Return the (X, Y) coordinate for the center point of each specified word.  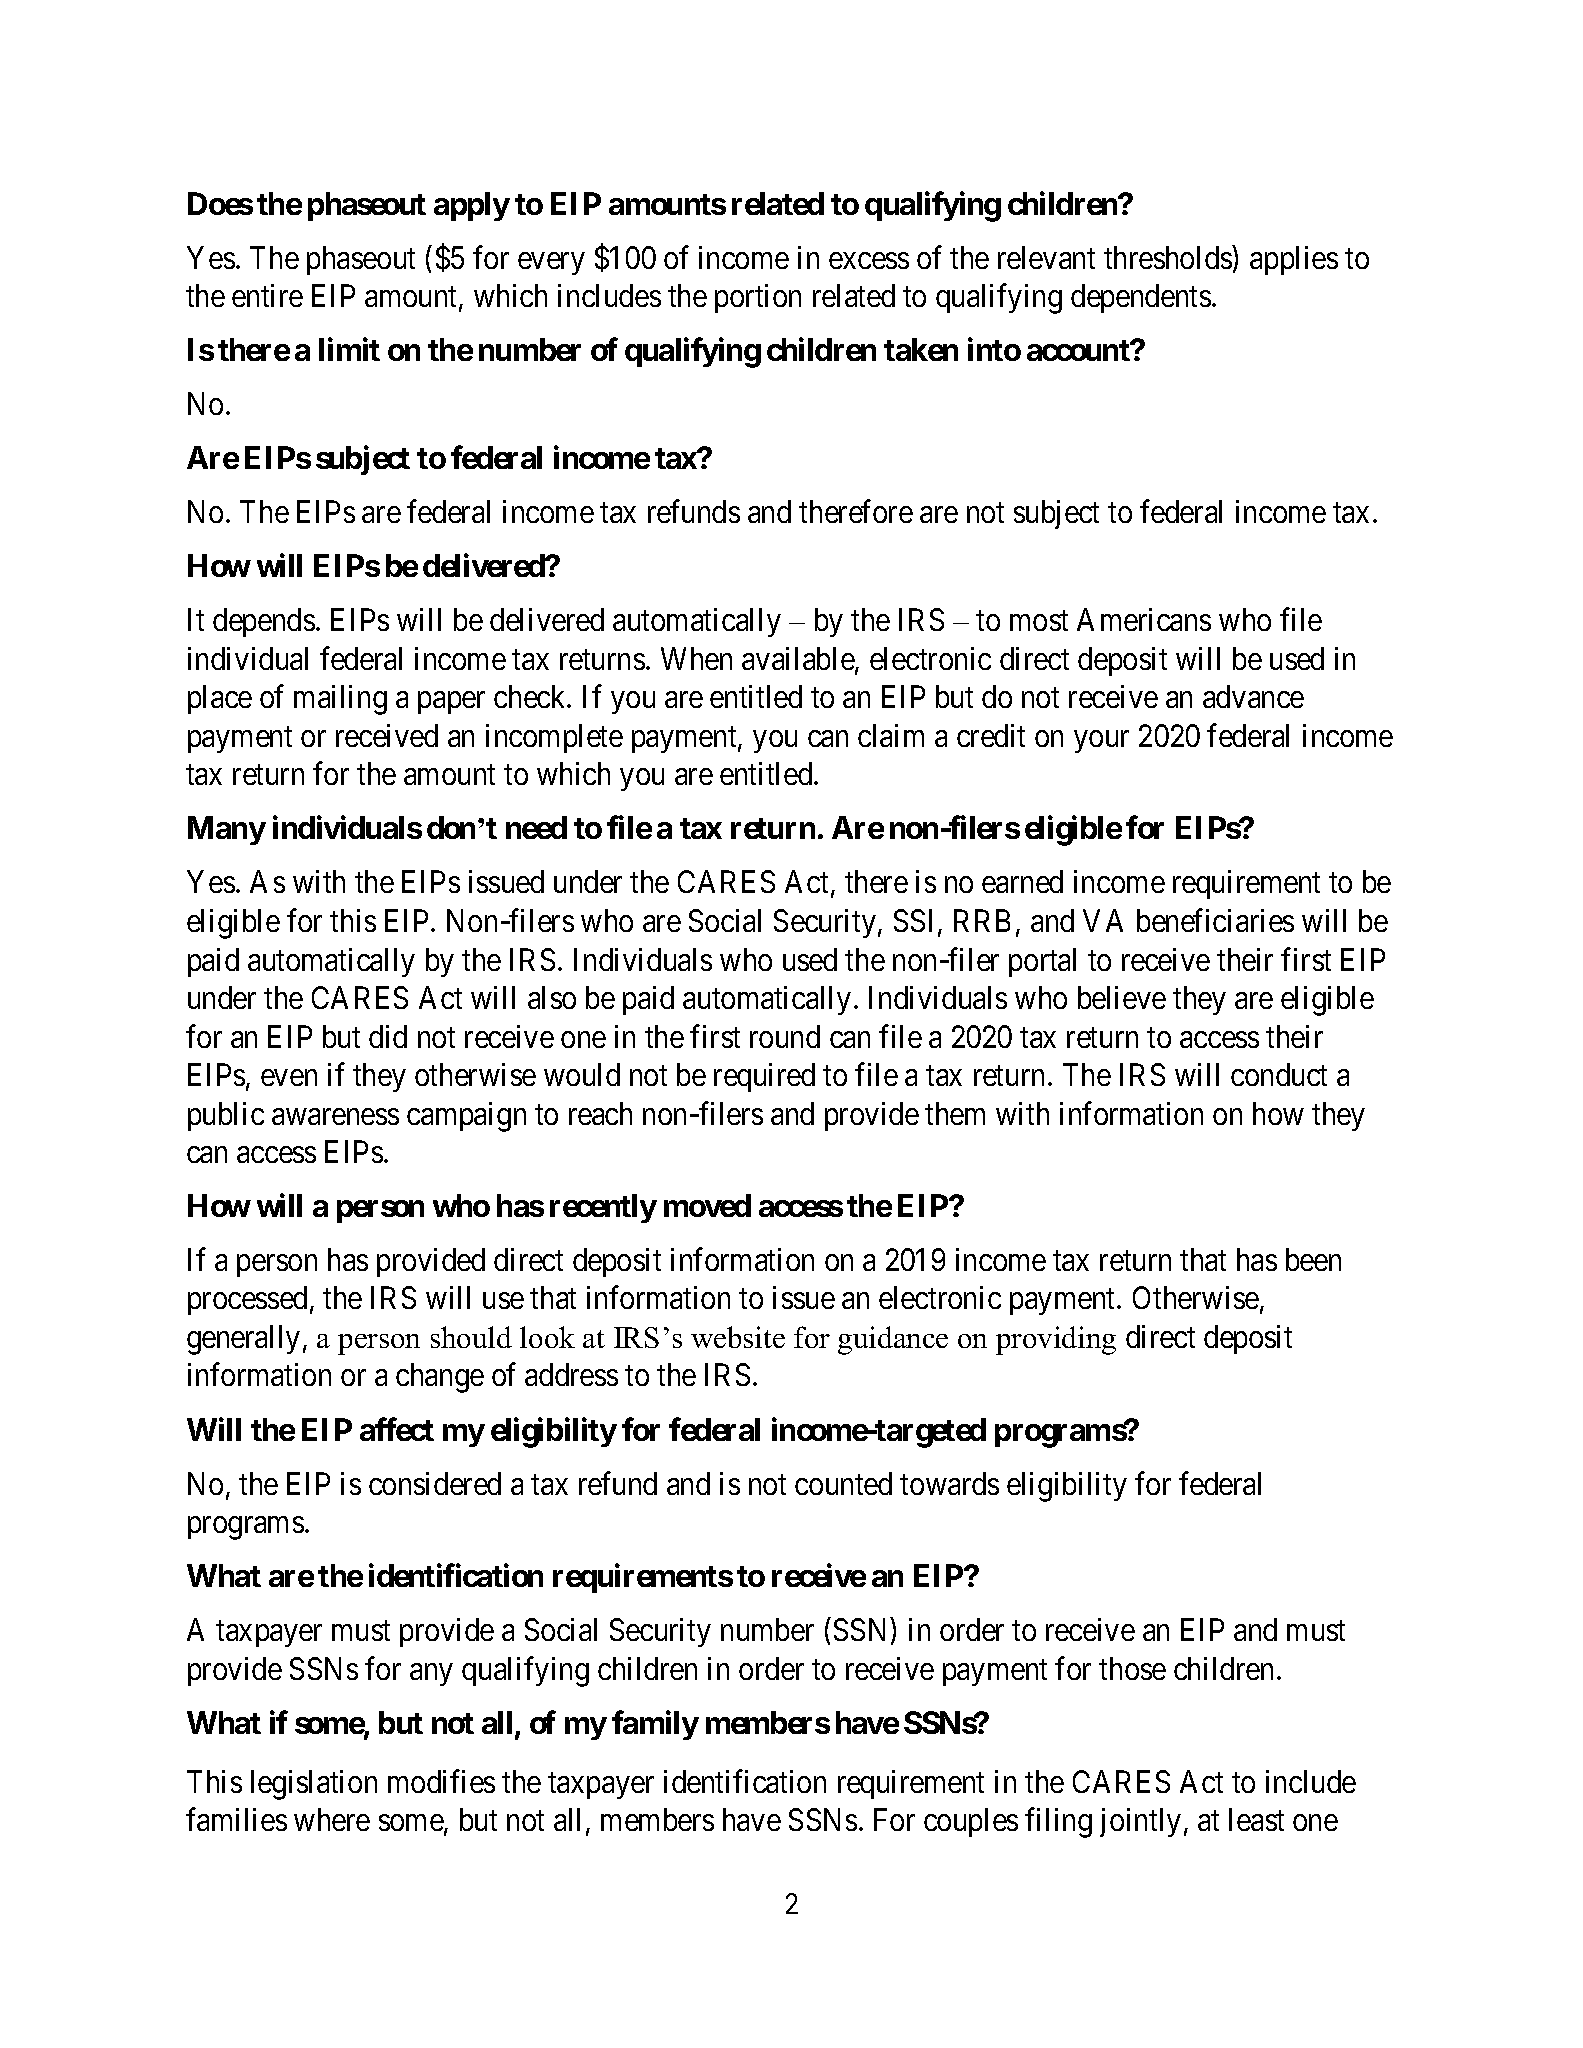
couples (971, 1822)
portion (758, 298)
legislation (314, 1785)
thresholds (1168, 257)
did (388, 1036)
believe (1122, 997)
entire (267, 295)
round (785, 1036)
